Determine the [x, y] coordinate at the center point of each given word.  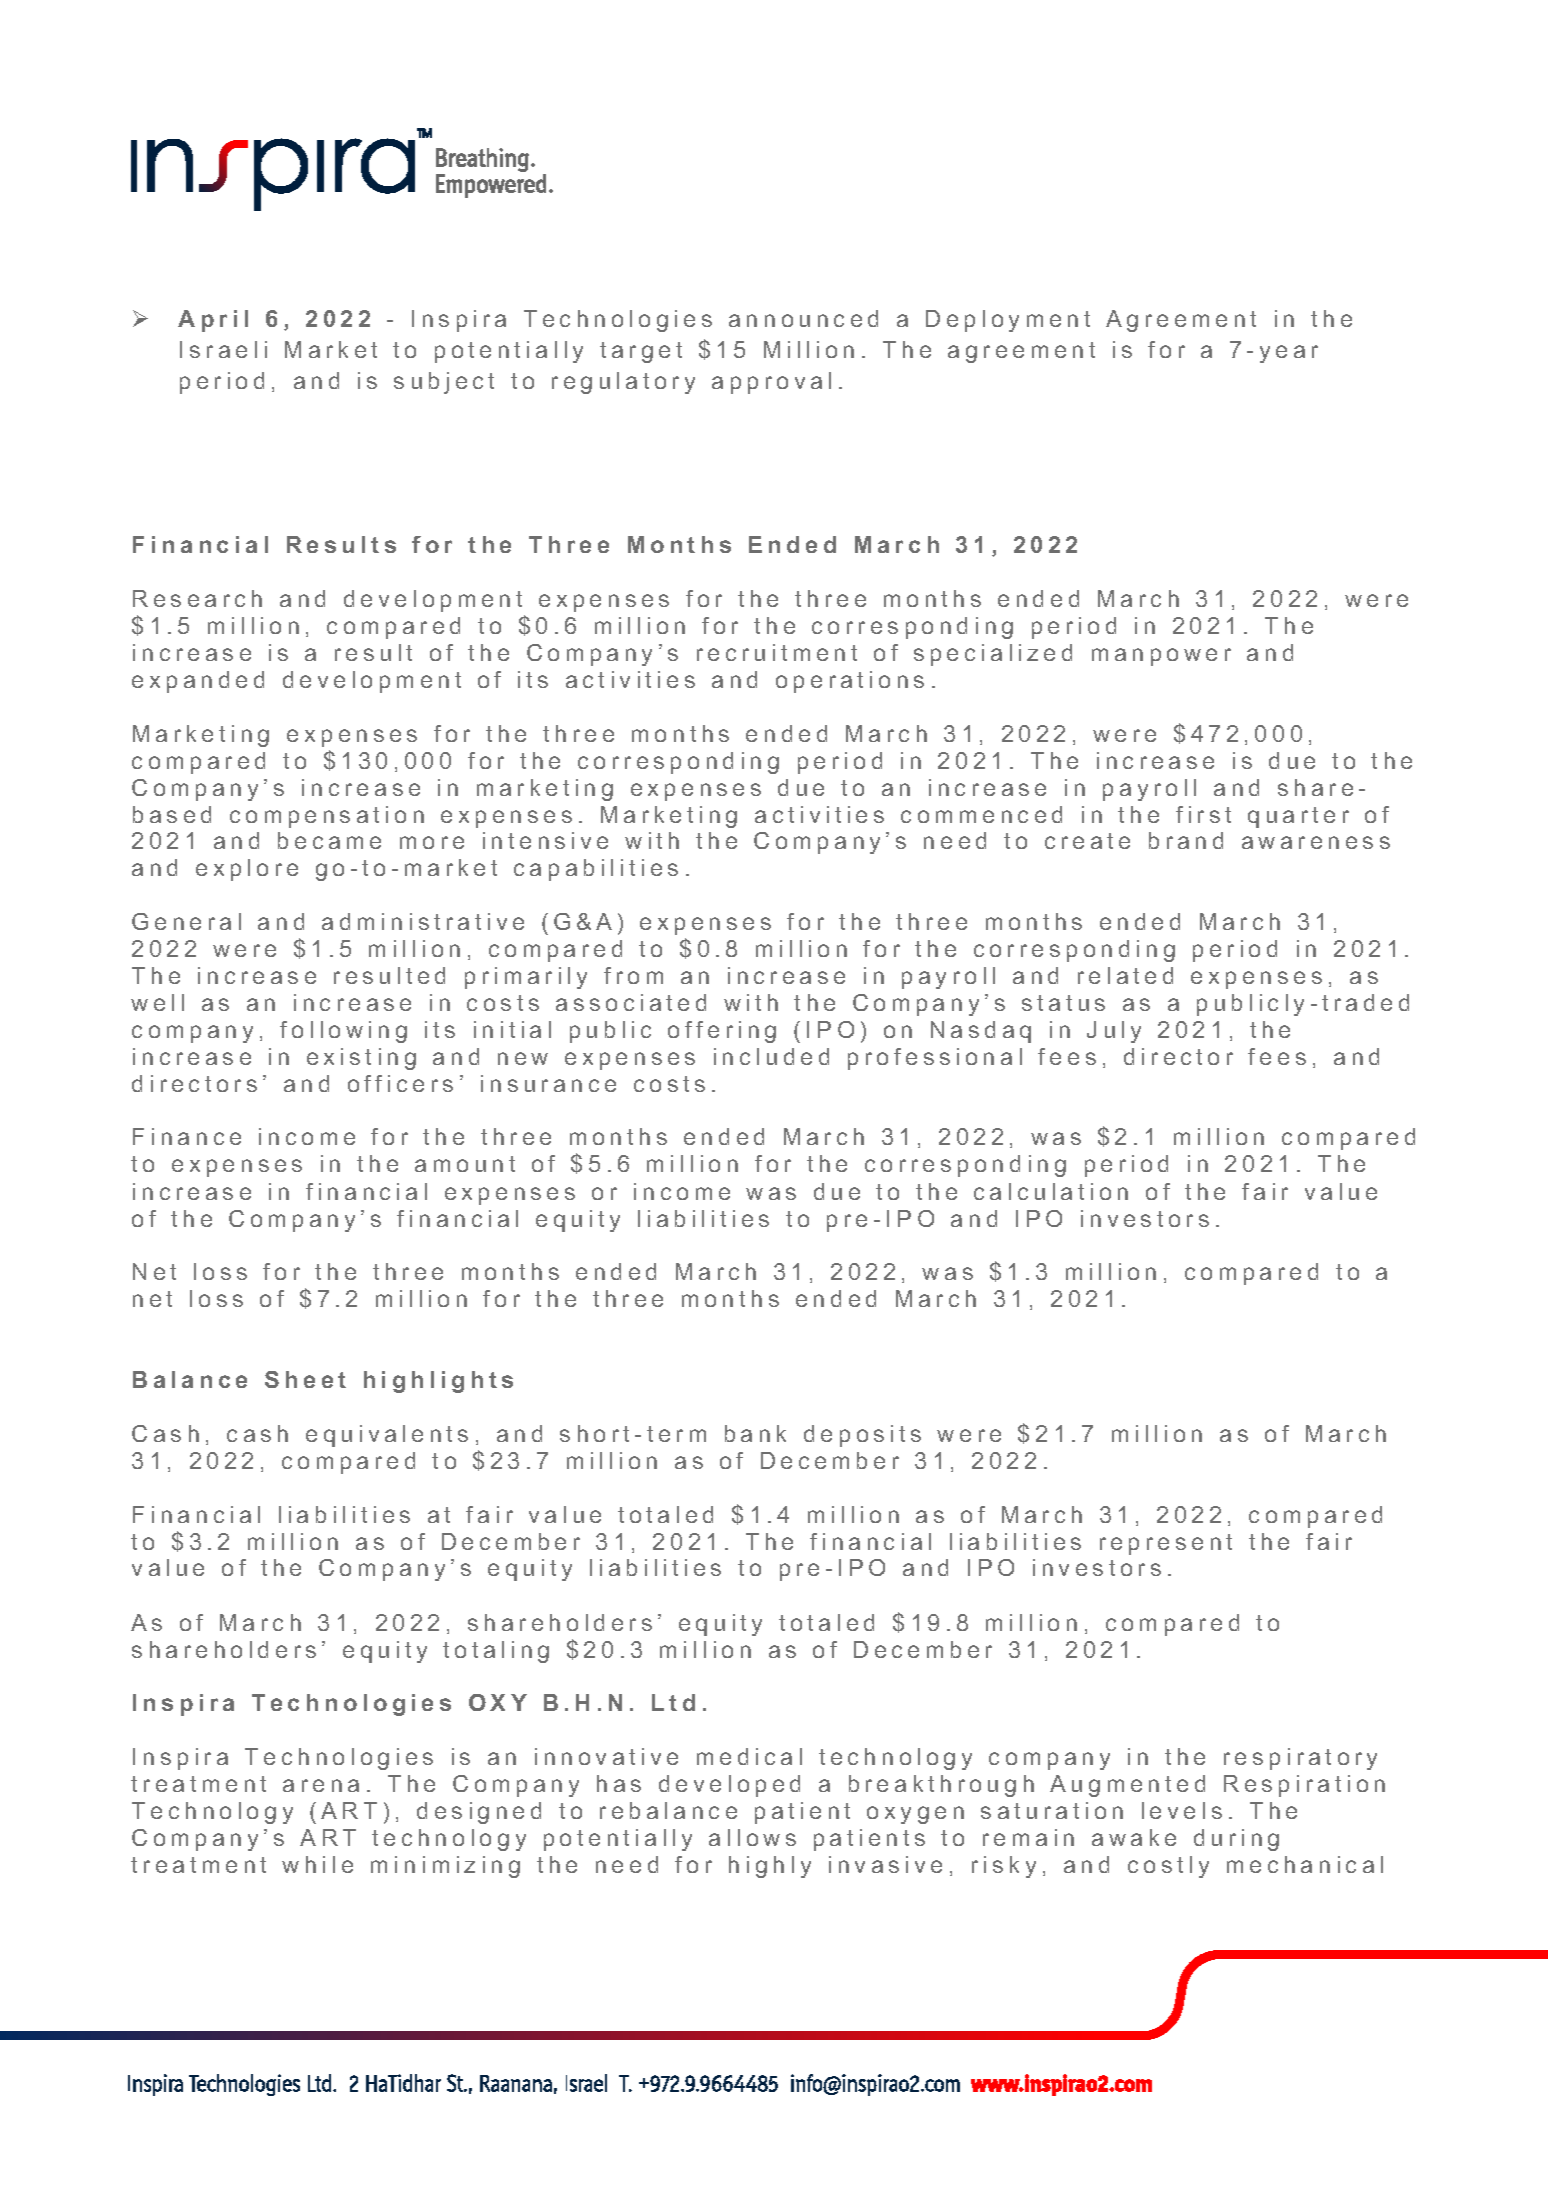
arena [321, 1785]
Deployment [1008, 321]
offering [722, 1032]
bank [755, 1433]
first [1203, 814]
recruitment [777, 652]
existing [361, 1059]
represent [1166, 1544]
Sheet [305, 1379]
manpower [1161, 657]
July [1114, 1032]
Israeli [223, 349]
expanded [198, 682]
